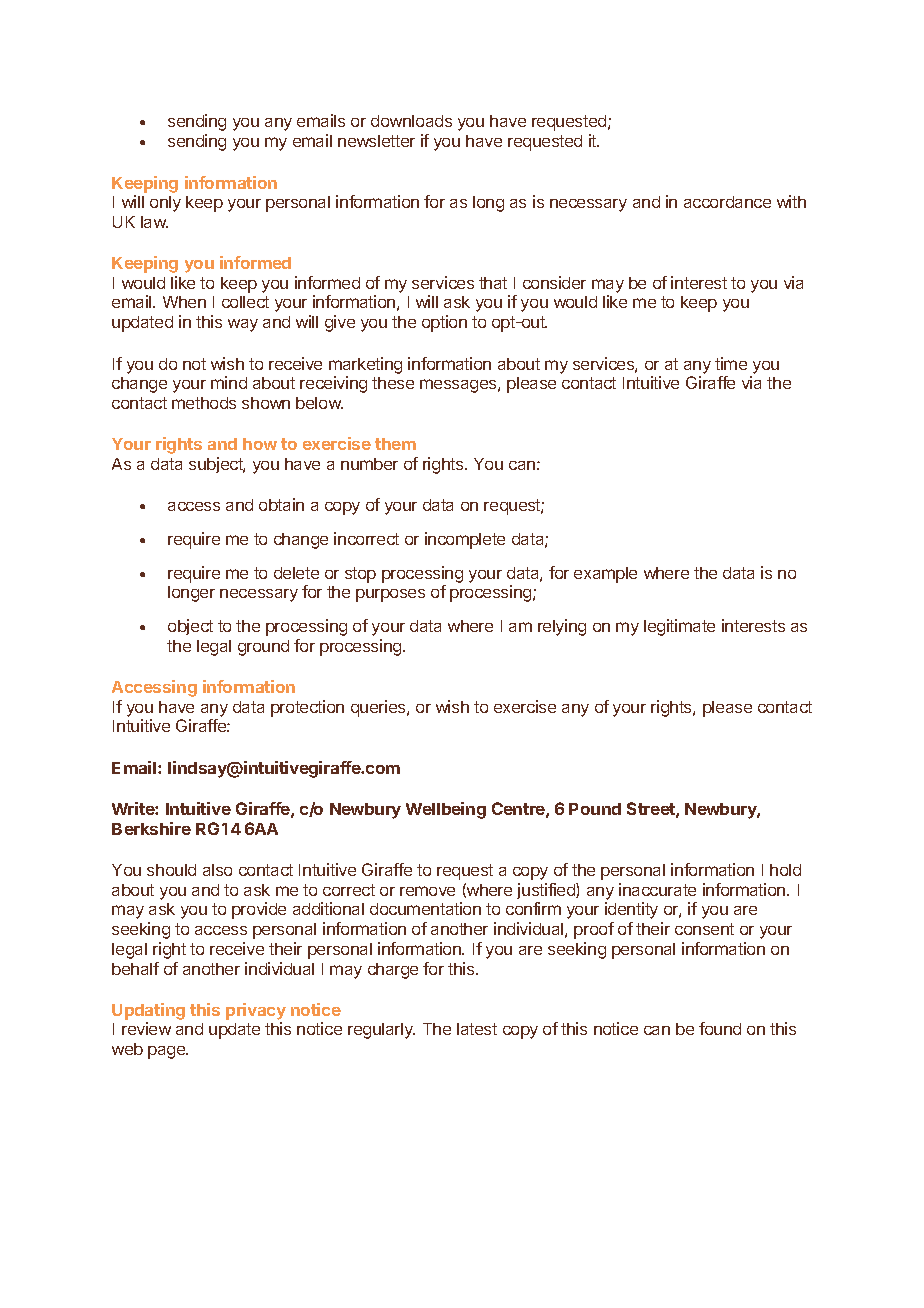  Describe the element at coordinates (256, 1013) in the image. I see `privacy` at that location.
